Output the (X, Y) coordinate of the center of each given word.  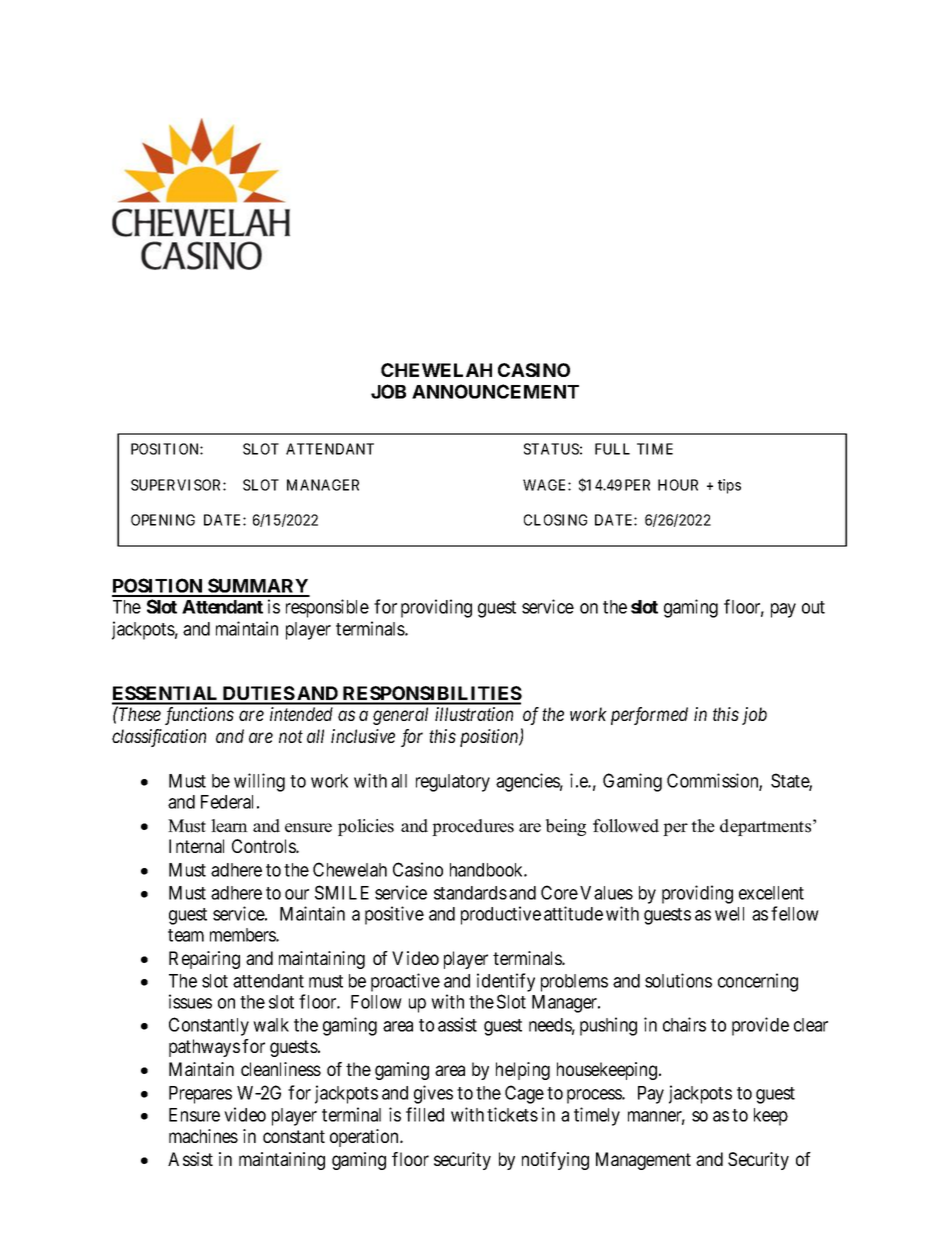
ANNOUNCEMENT (495, 391)
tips (729, 486)
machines (203, 1136)
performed (649, 716)
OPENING (163, 520)
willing (259, 782)
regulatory (453, 783)
